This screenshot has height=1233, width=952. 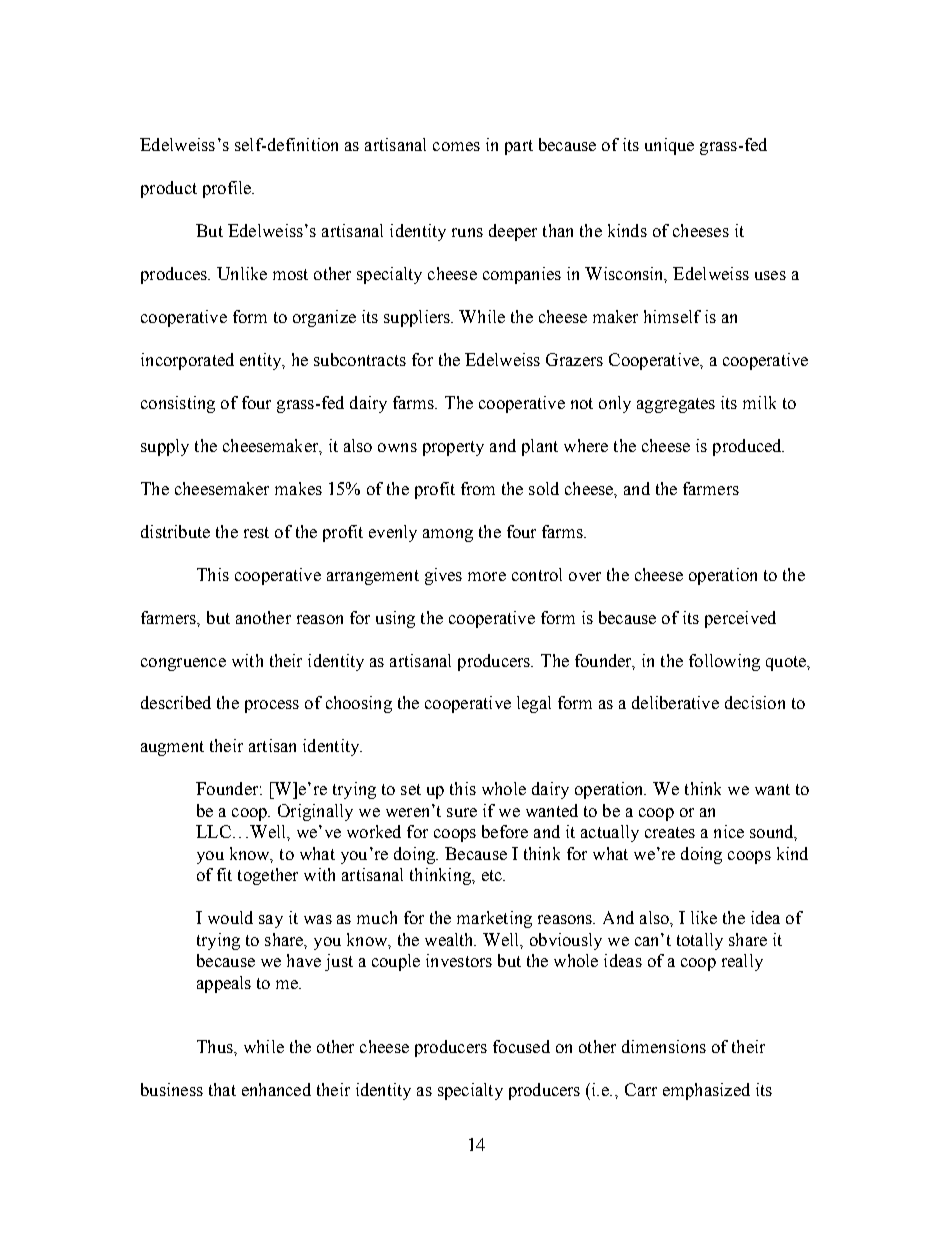 What do you see at coordinates (183, 664) in the screenshot?
I see `congruence` at bounding box center [183, 664].
